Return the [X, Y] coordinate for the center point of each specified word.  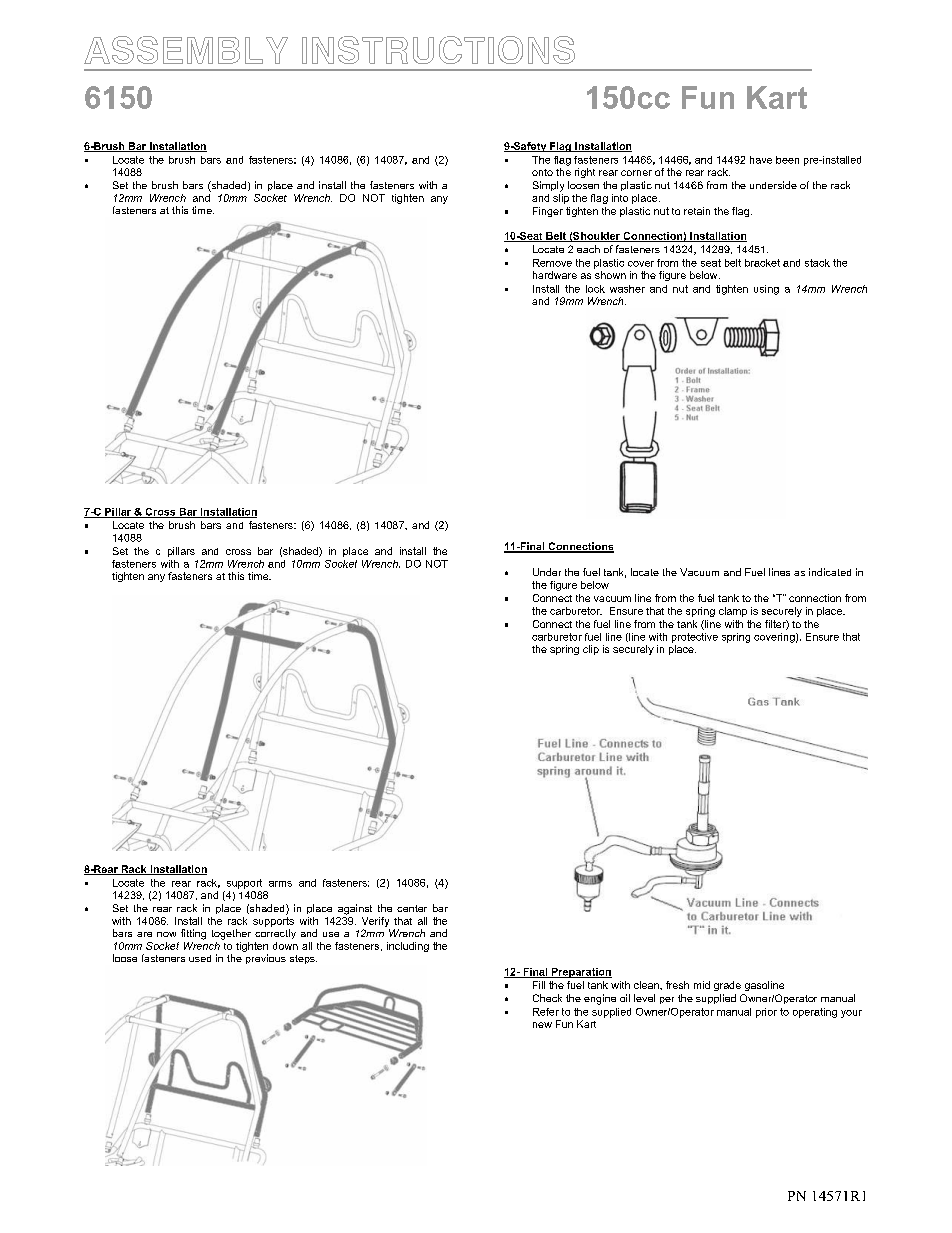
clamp [733, 612]
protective [695, 638]
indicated [830, 572]
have [761, 160]
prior [766, 1013]
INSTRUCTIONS [438, 50]
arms [280, 884]
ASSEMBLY [186, 50]
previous [266, 959]
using [766, 290]
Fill [539, 985]
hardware [555, 275]
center [412, 908]
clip [591, 650]
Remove [552, 263]
